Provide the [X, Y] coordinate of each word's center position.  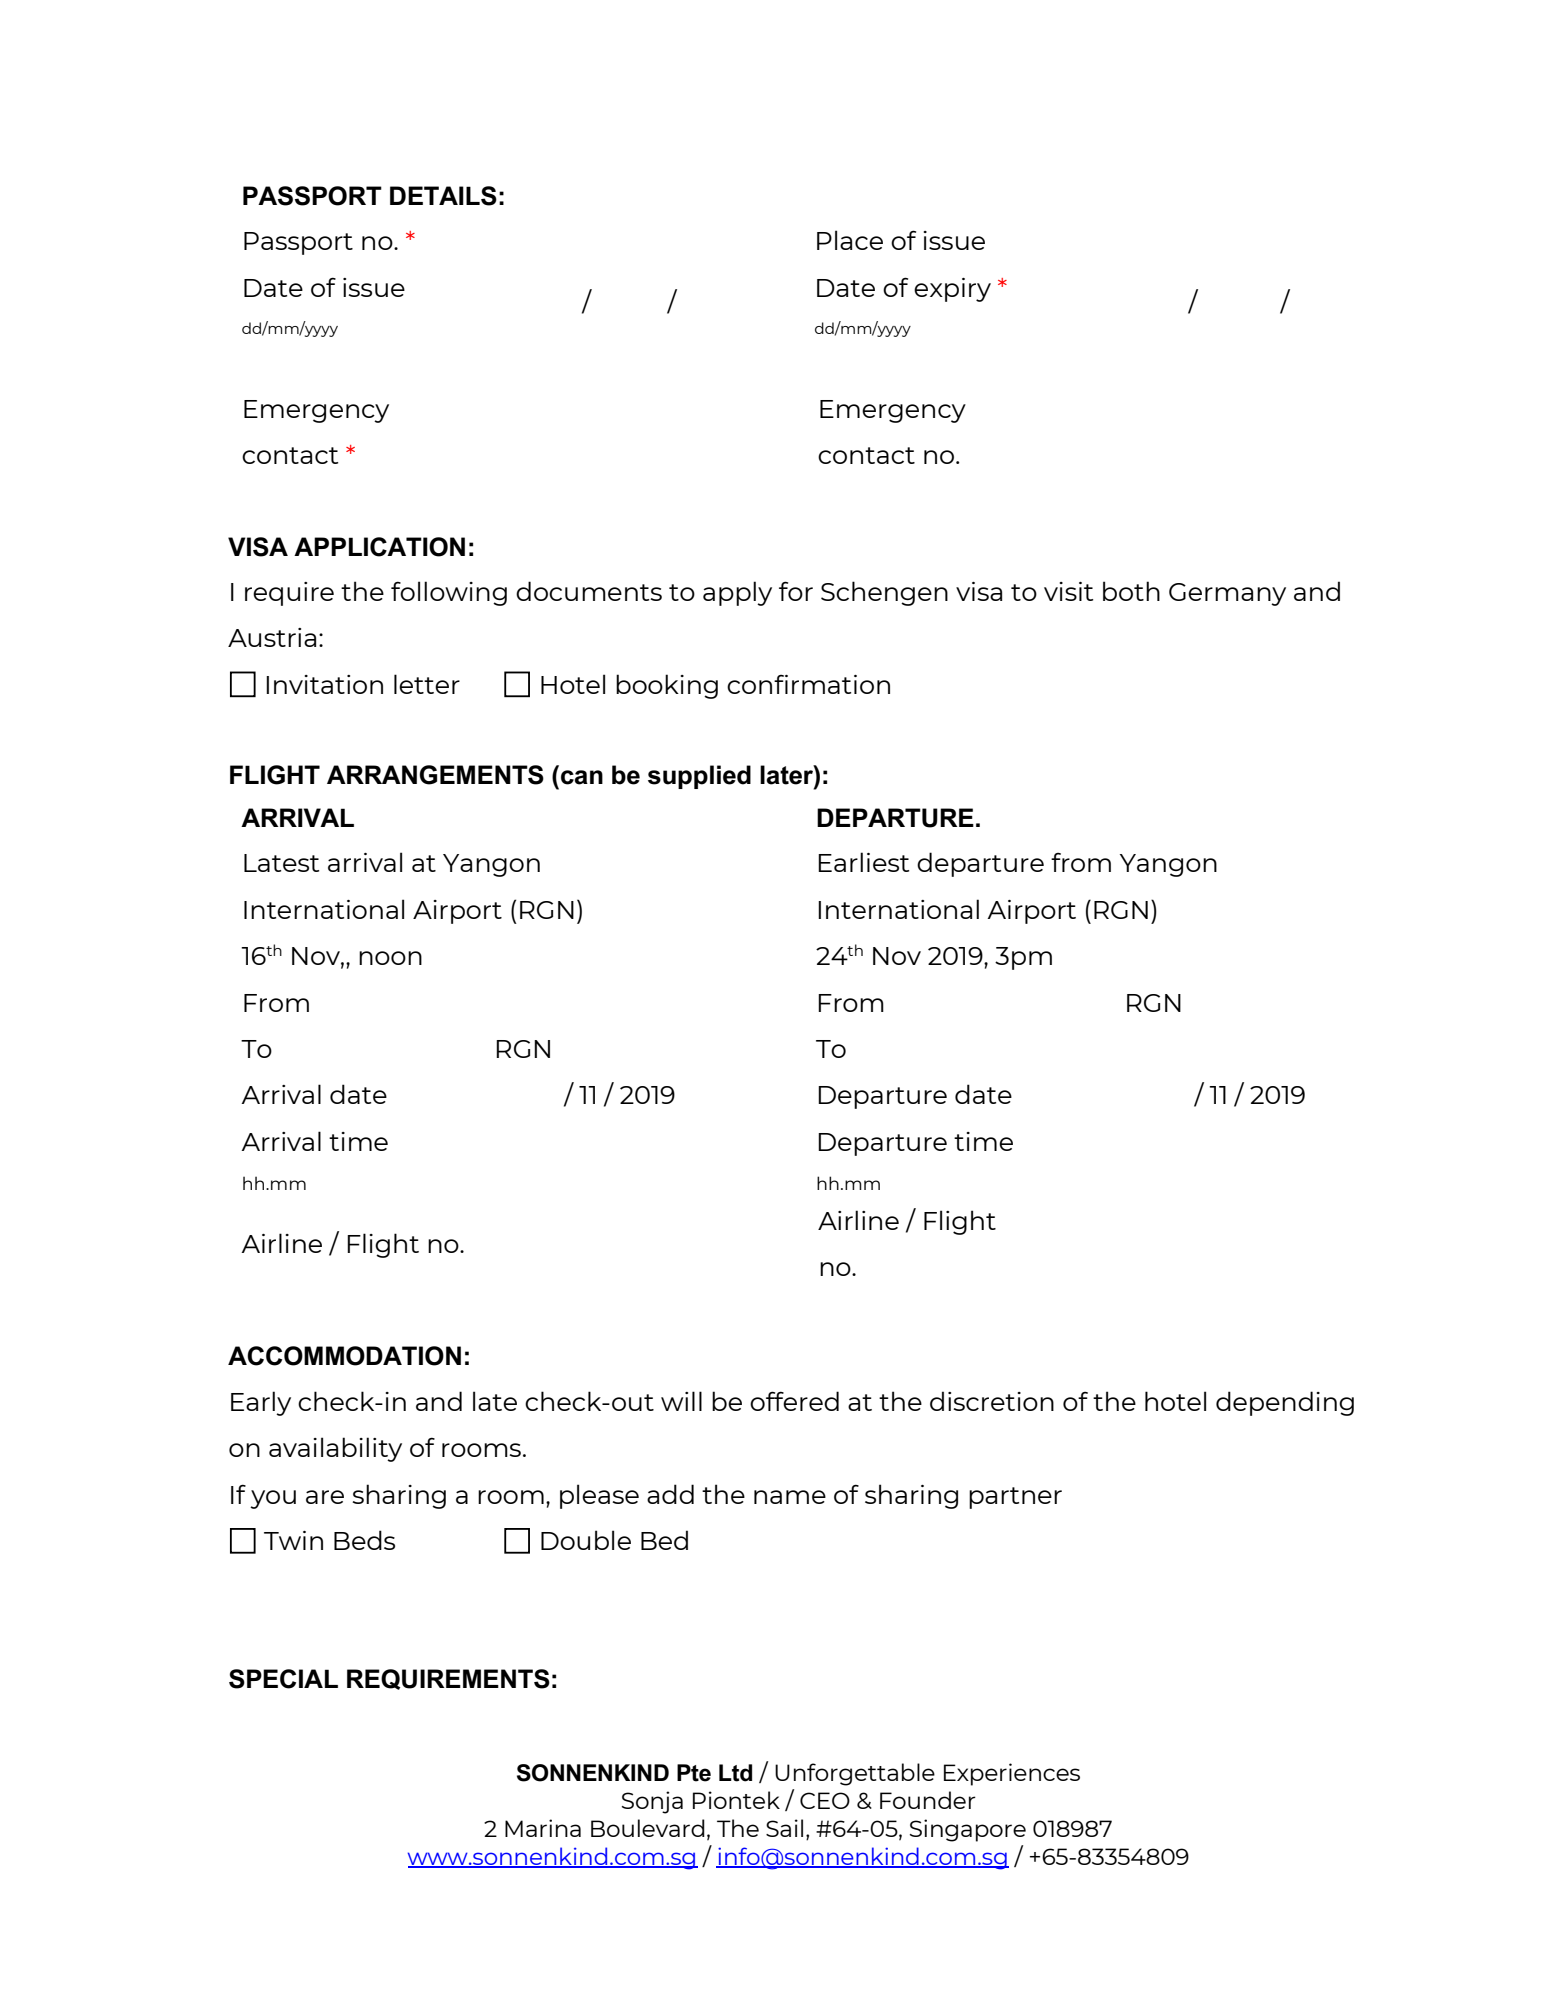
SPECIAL [283, 1679]
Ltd [735, 1773]
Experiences [1012, 1774]
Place [850, 240]
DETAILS [443, 196]
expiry [952, 290]
